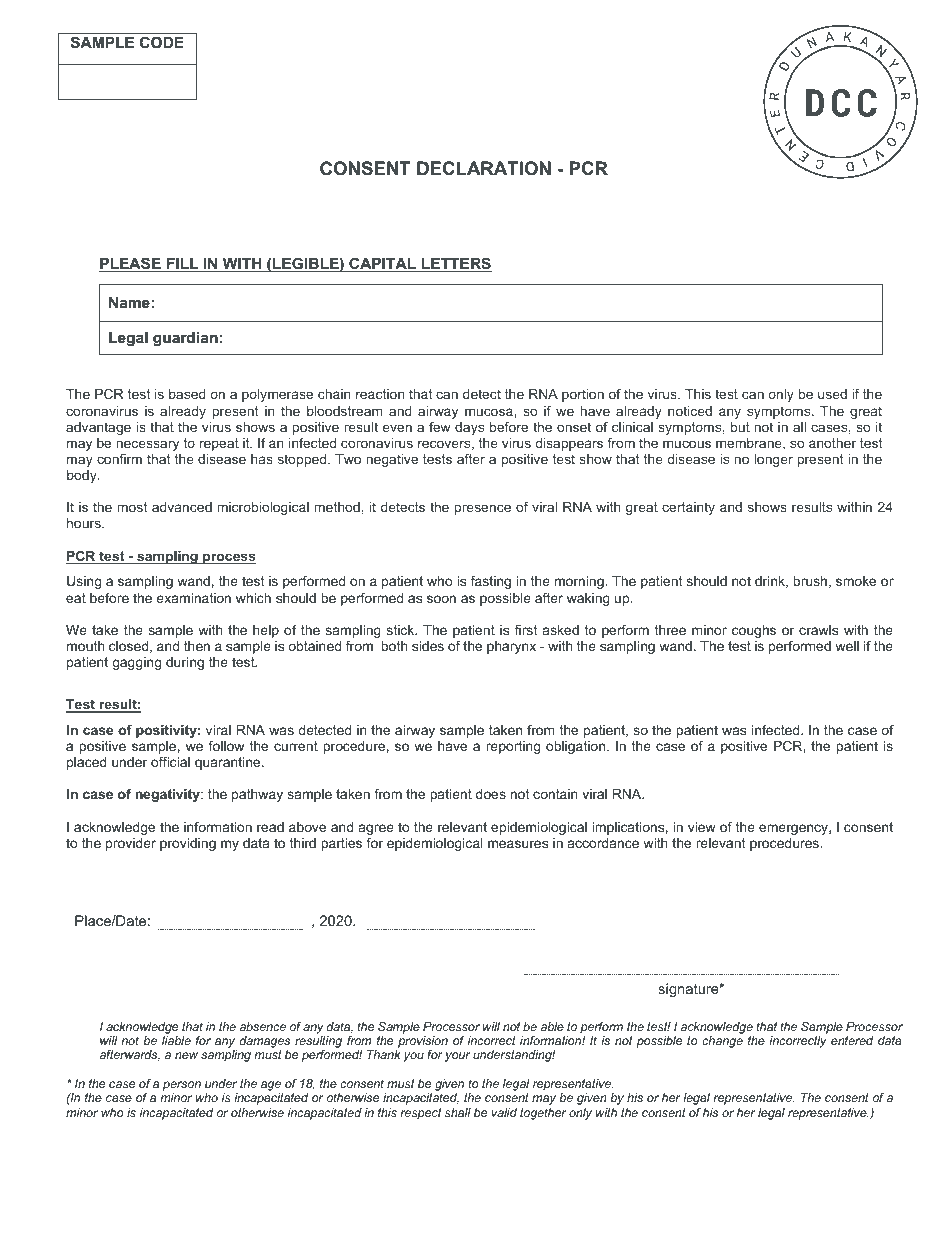 This page has width=952, height=1233. Describe the element at coordinates (511, 647) in the page. I see `pharynx` at that location.
